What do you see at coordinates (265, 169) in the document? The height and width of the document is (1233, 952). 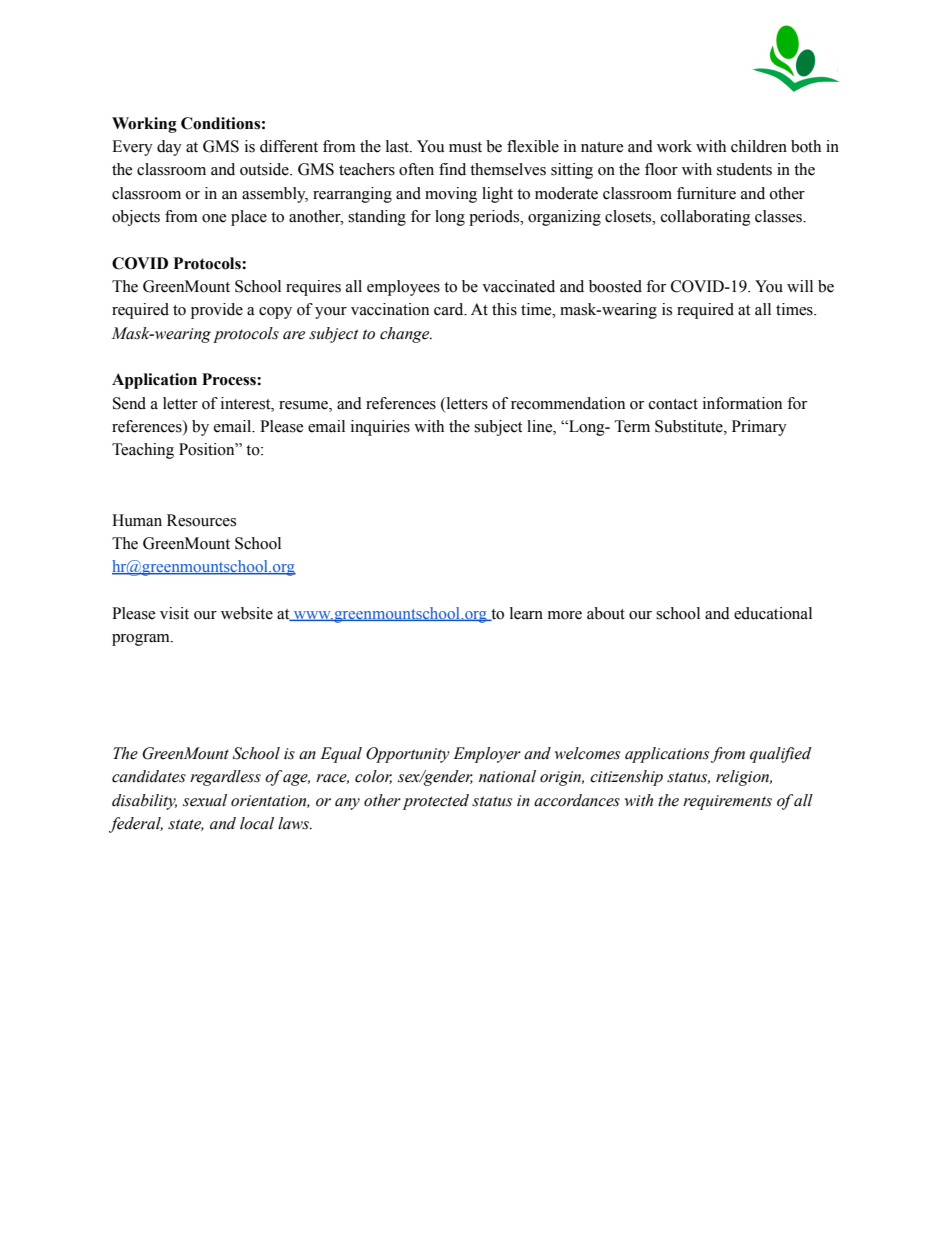 I see `outside` at bounding box center [265, 169].
